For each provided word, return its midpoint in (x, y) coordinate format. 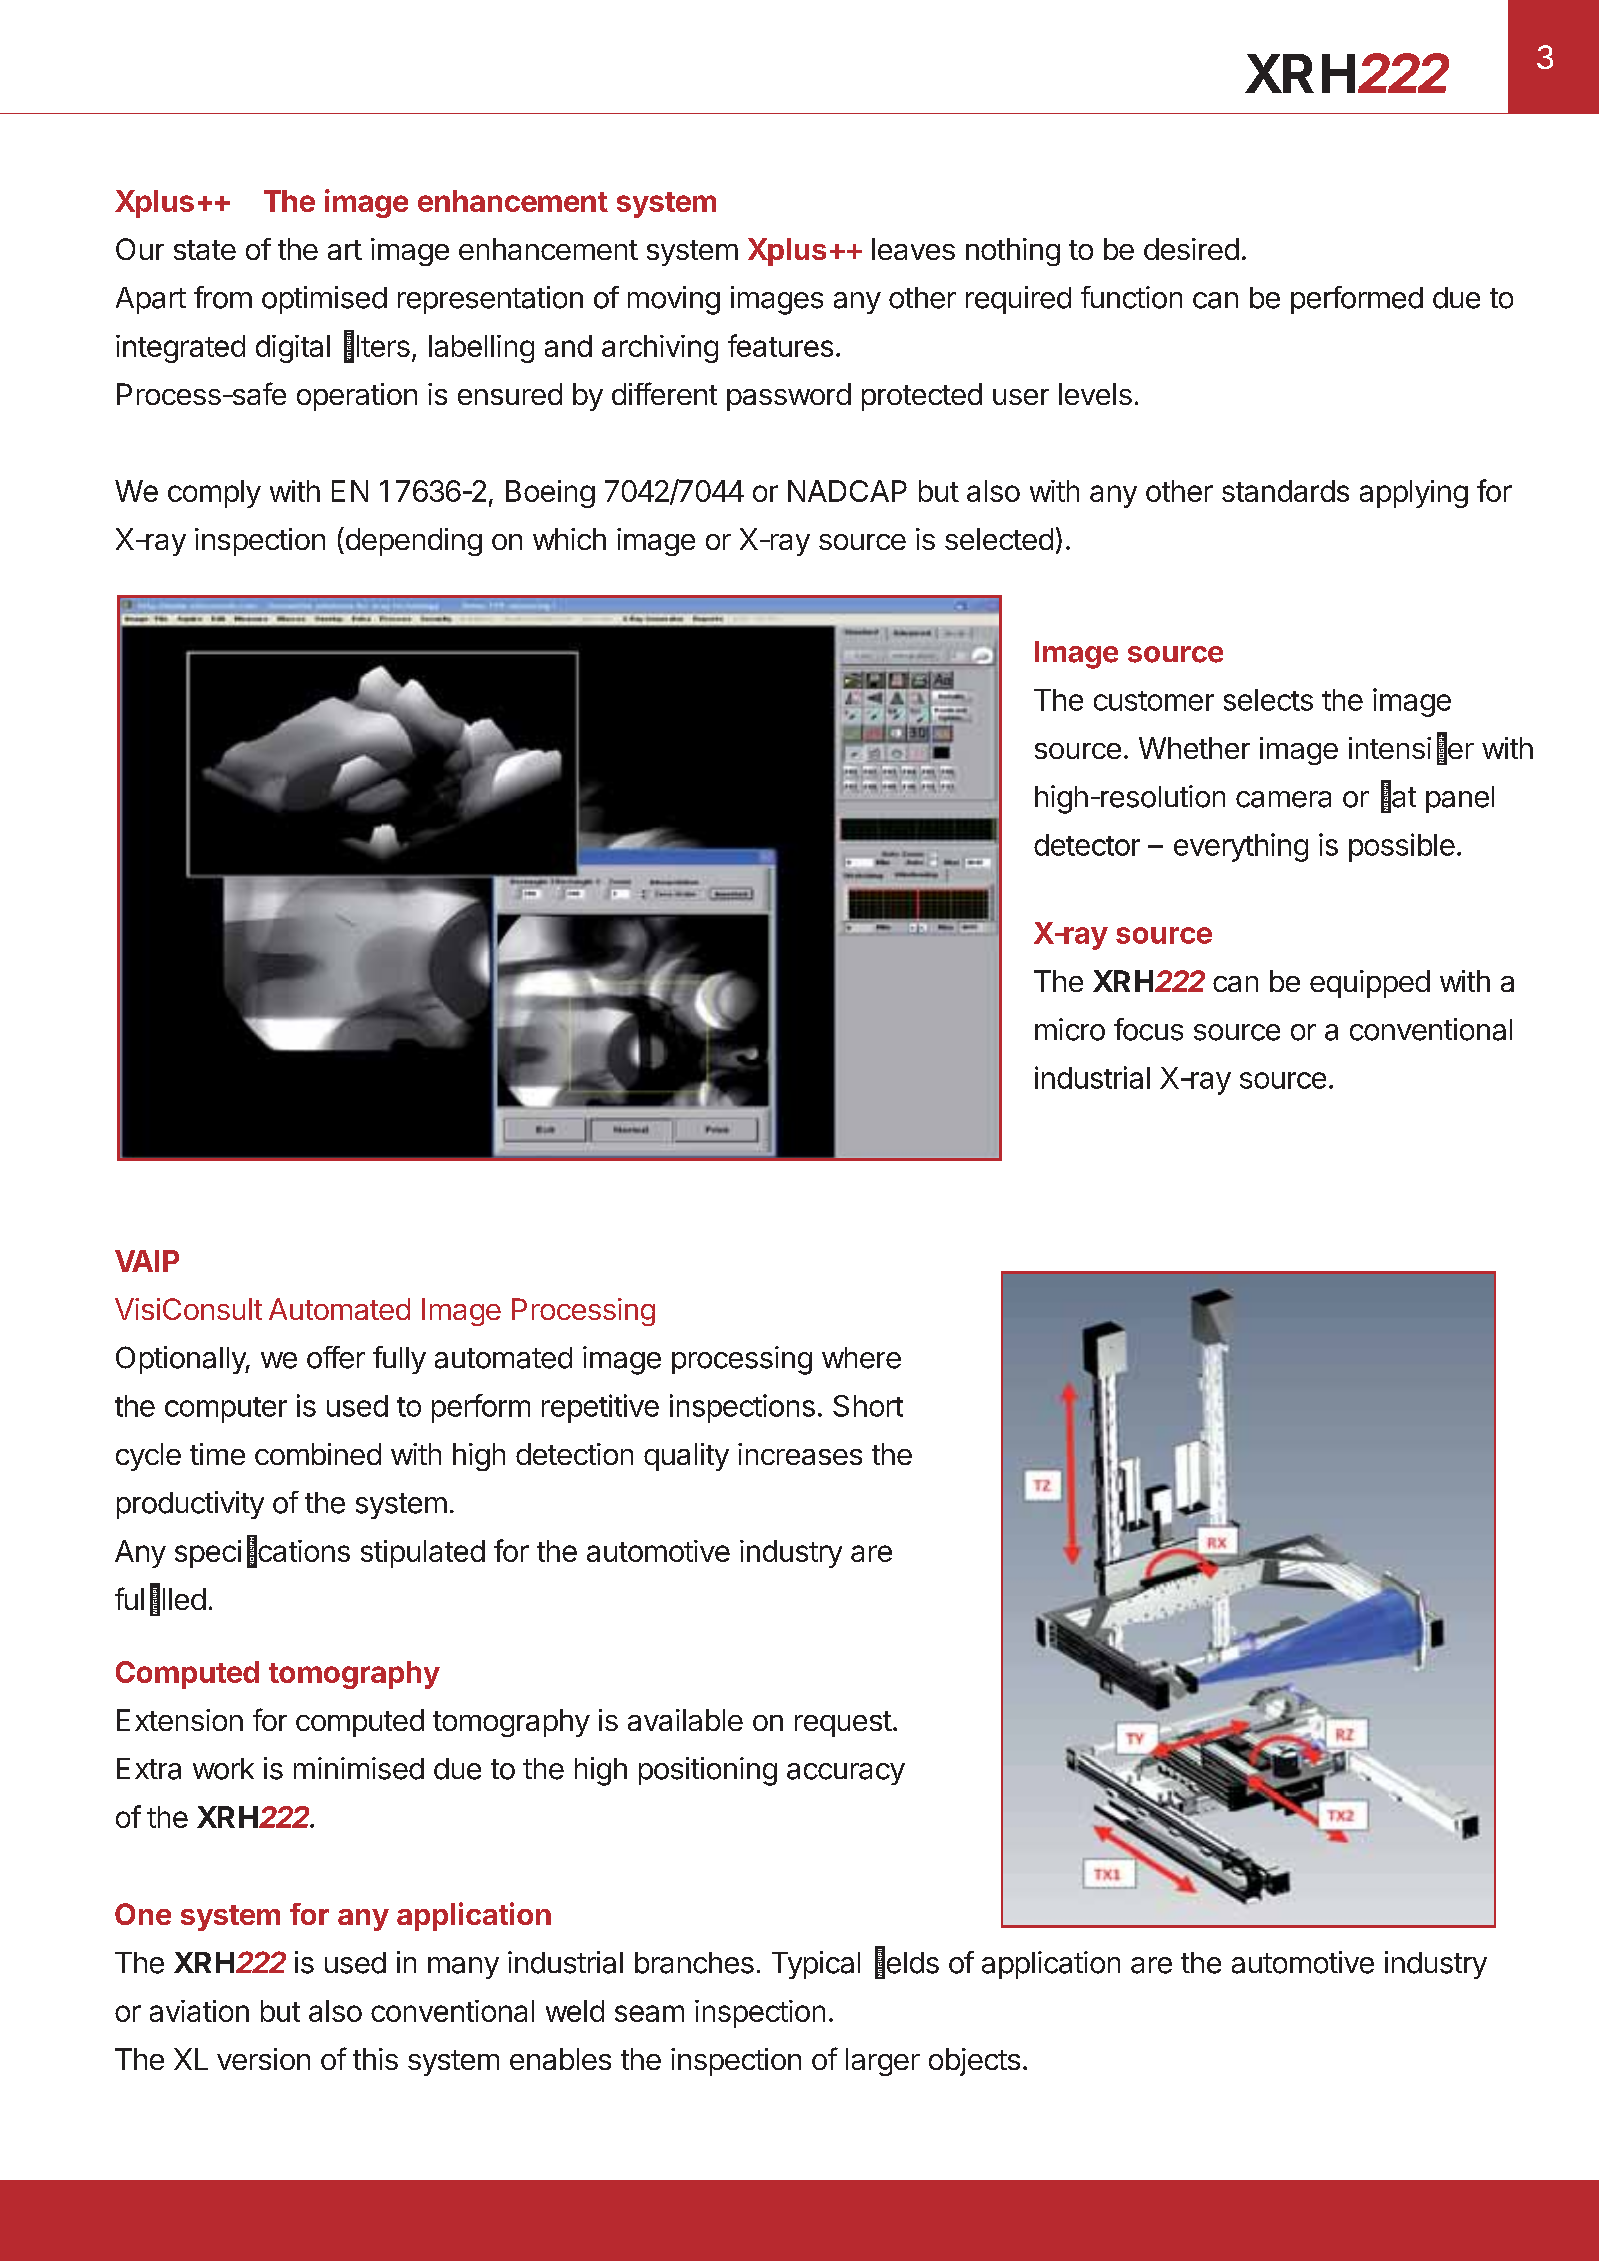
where (861, 1358)
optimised (324, 300)
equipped (1370, 984)
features (780, 345)
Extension (180, 1720)
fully (399, 1360)
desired (1191, 249)
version (263, 2059)
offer (336, 1357)
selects (1268, 700)
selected (999, 539)
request (843, 1724)
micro (1070, 1029)
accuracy (846, 1774)
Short (868, 1406)
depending (412, 541)
